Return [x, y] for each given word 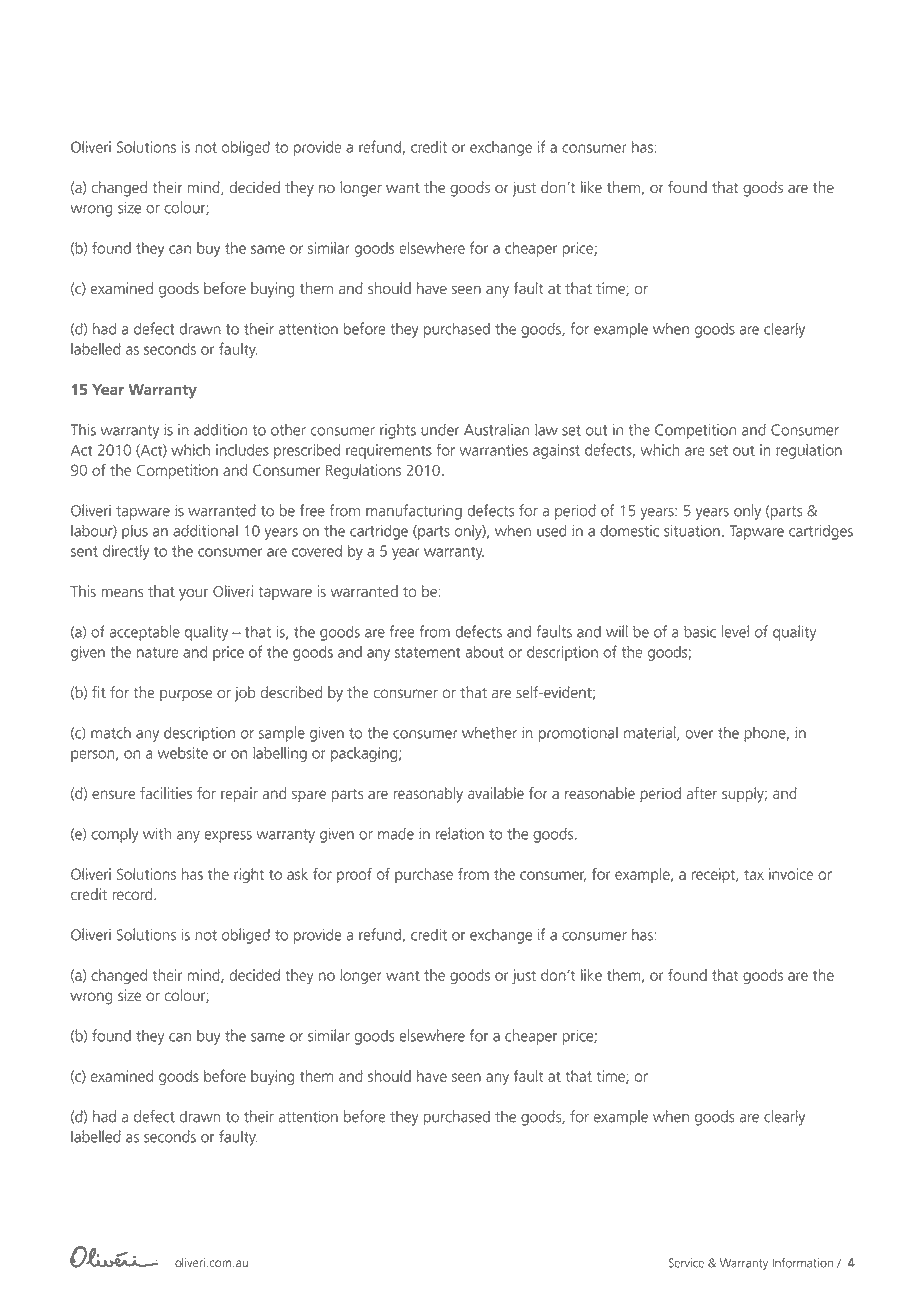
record [133, 894]
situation [692, 531]
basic [700, 632]
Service [686, 1263]
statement [428, 652]
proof [354, 875]
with [157, 834]
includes [242, 450]
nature [157, 652]
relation [460, 833]
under [440, 430]
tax [754, 874]
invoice [791, 874]
